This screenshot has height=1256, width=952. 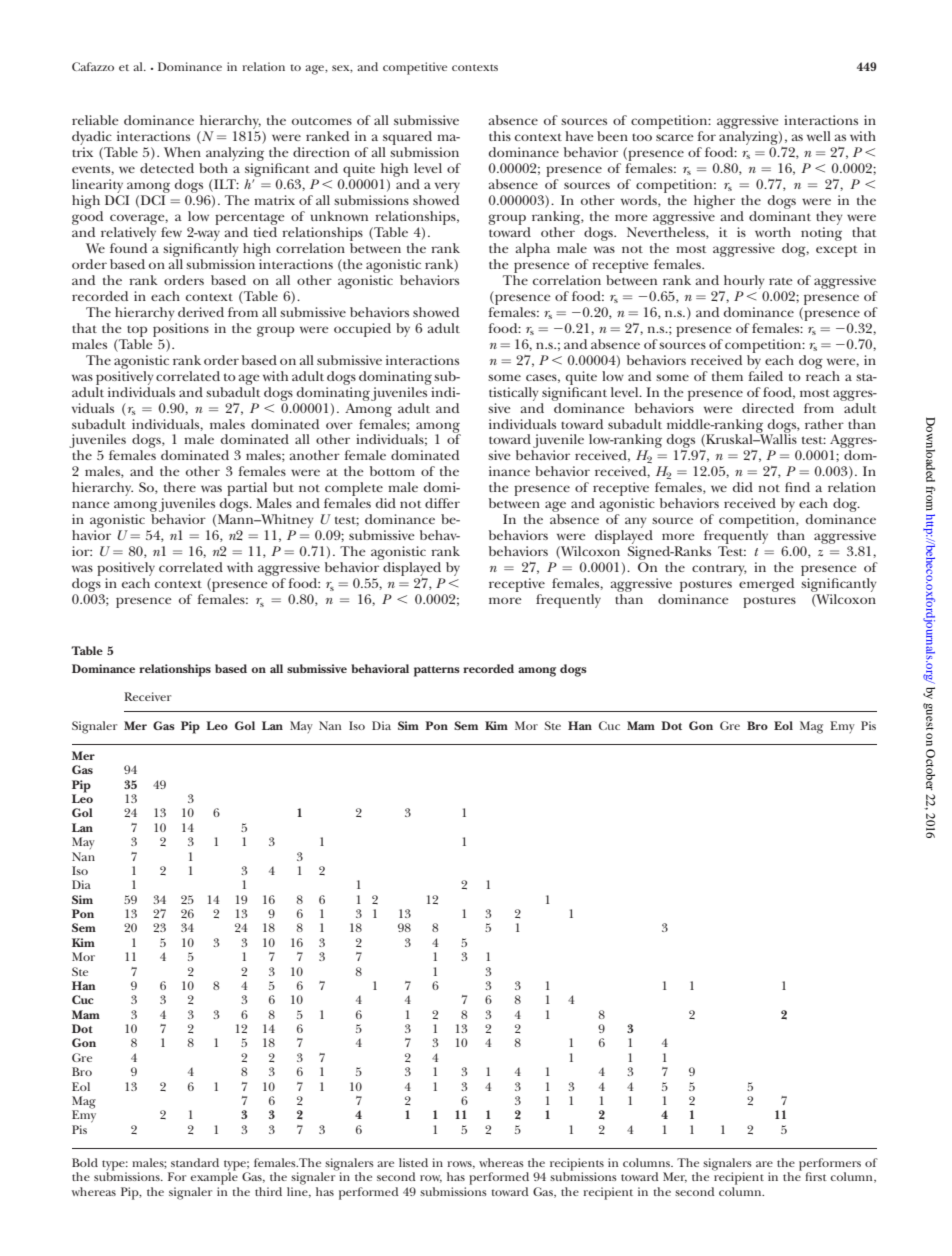 What do you see at coordinates (180, 487) in the screenshot?
I see `there` at bounding box center [180, 487].
